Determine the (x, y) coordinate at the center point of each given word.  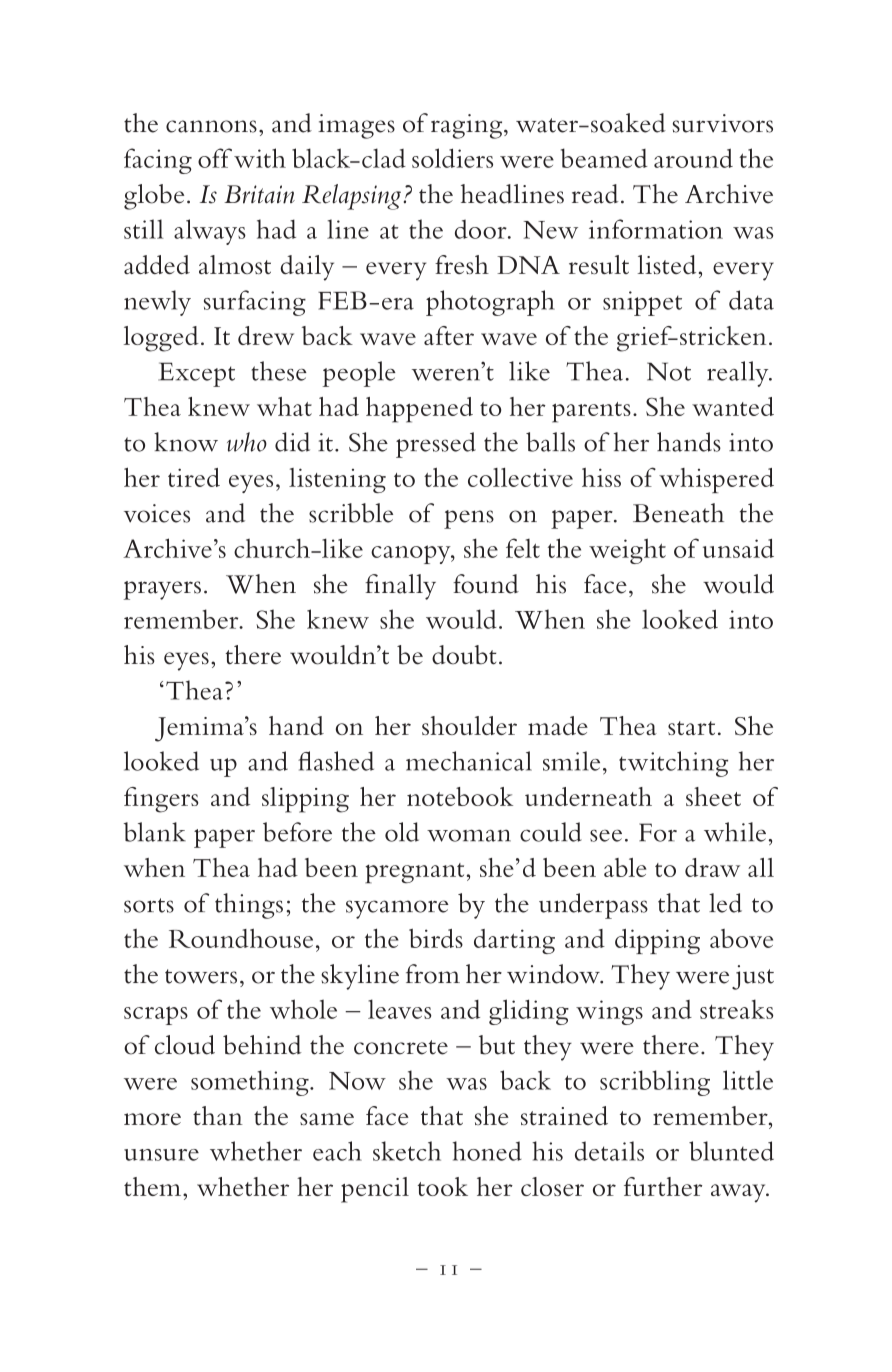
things (249, 906)
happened (419, 410)
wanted (733, 406)
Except (196, 374)
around (693, 158)
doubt (464, 655)
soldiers (452, 158)
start (691, 728)
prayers (162, 590)
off (215, 158)
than (218, 1115)
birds (436, 938)
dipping (657, 941)
